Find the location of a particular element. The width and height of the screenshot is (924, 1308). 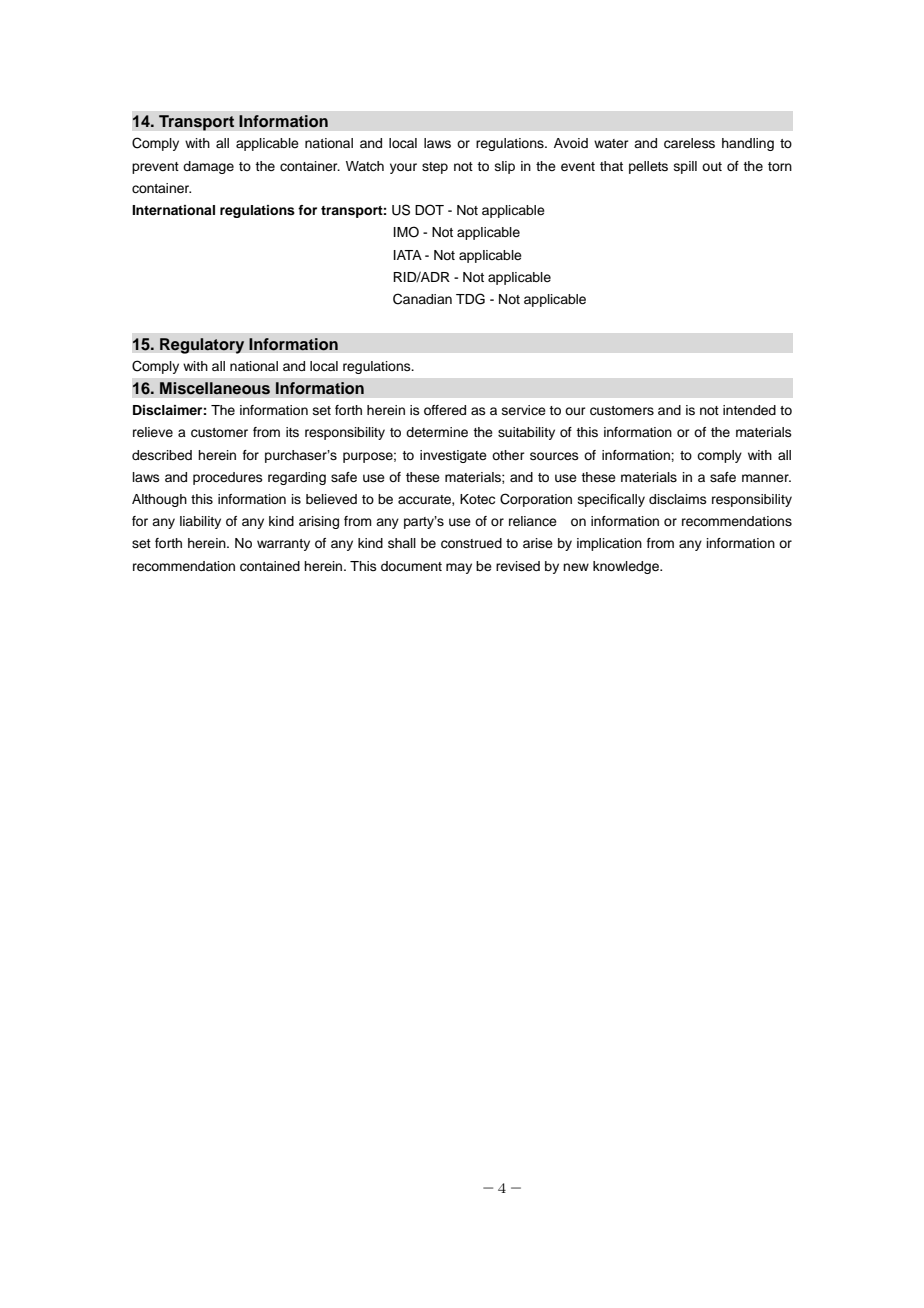

construed is located at coordinates (471, 543).
